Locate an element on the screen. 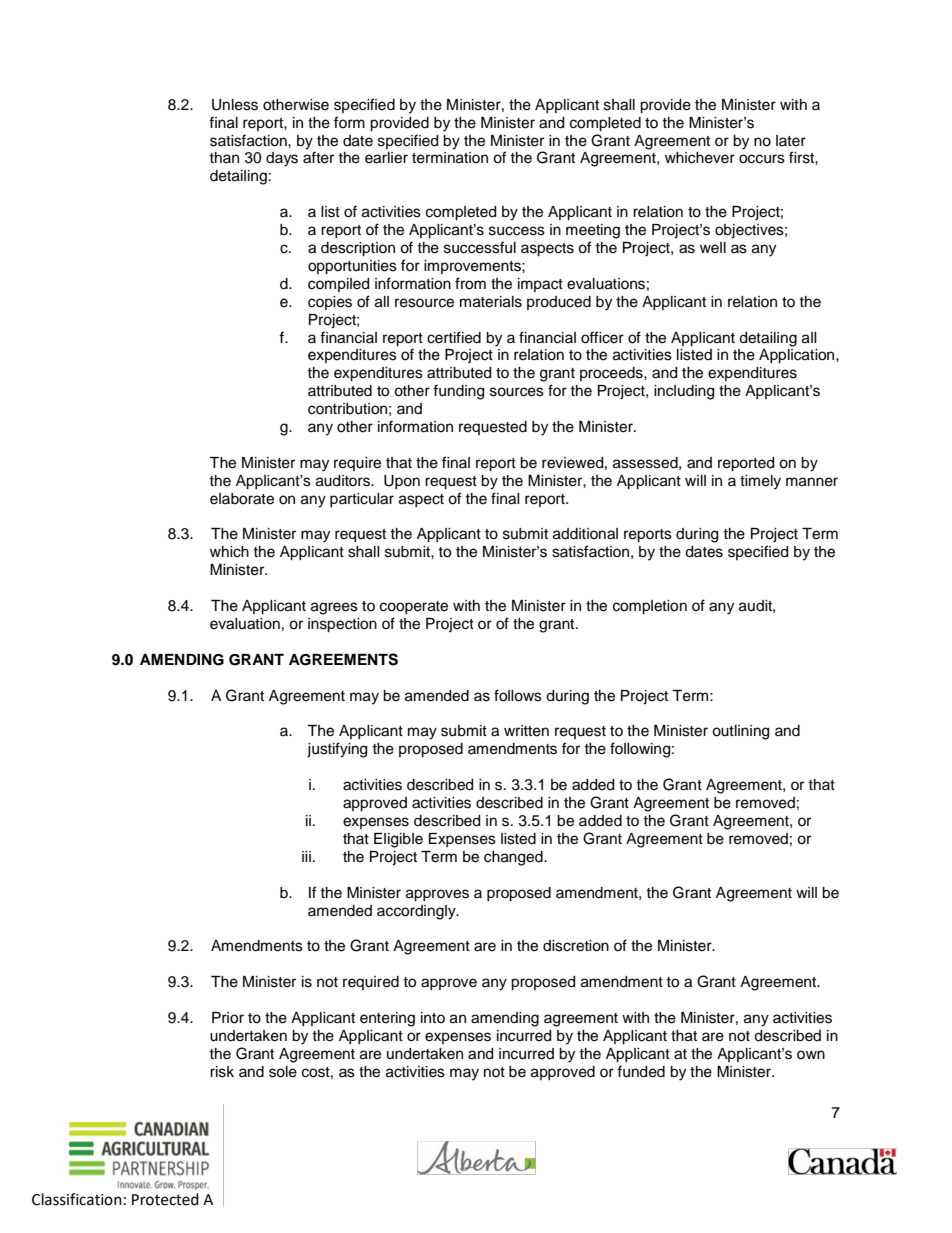 This screenshot has height=1233, width=952. outlining is located at coordinates (740, 732).
